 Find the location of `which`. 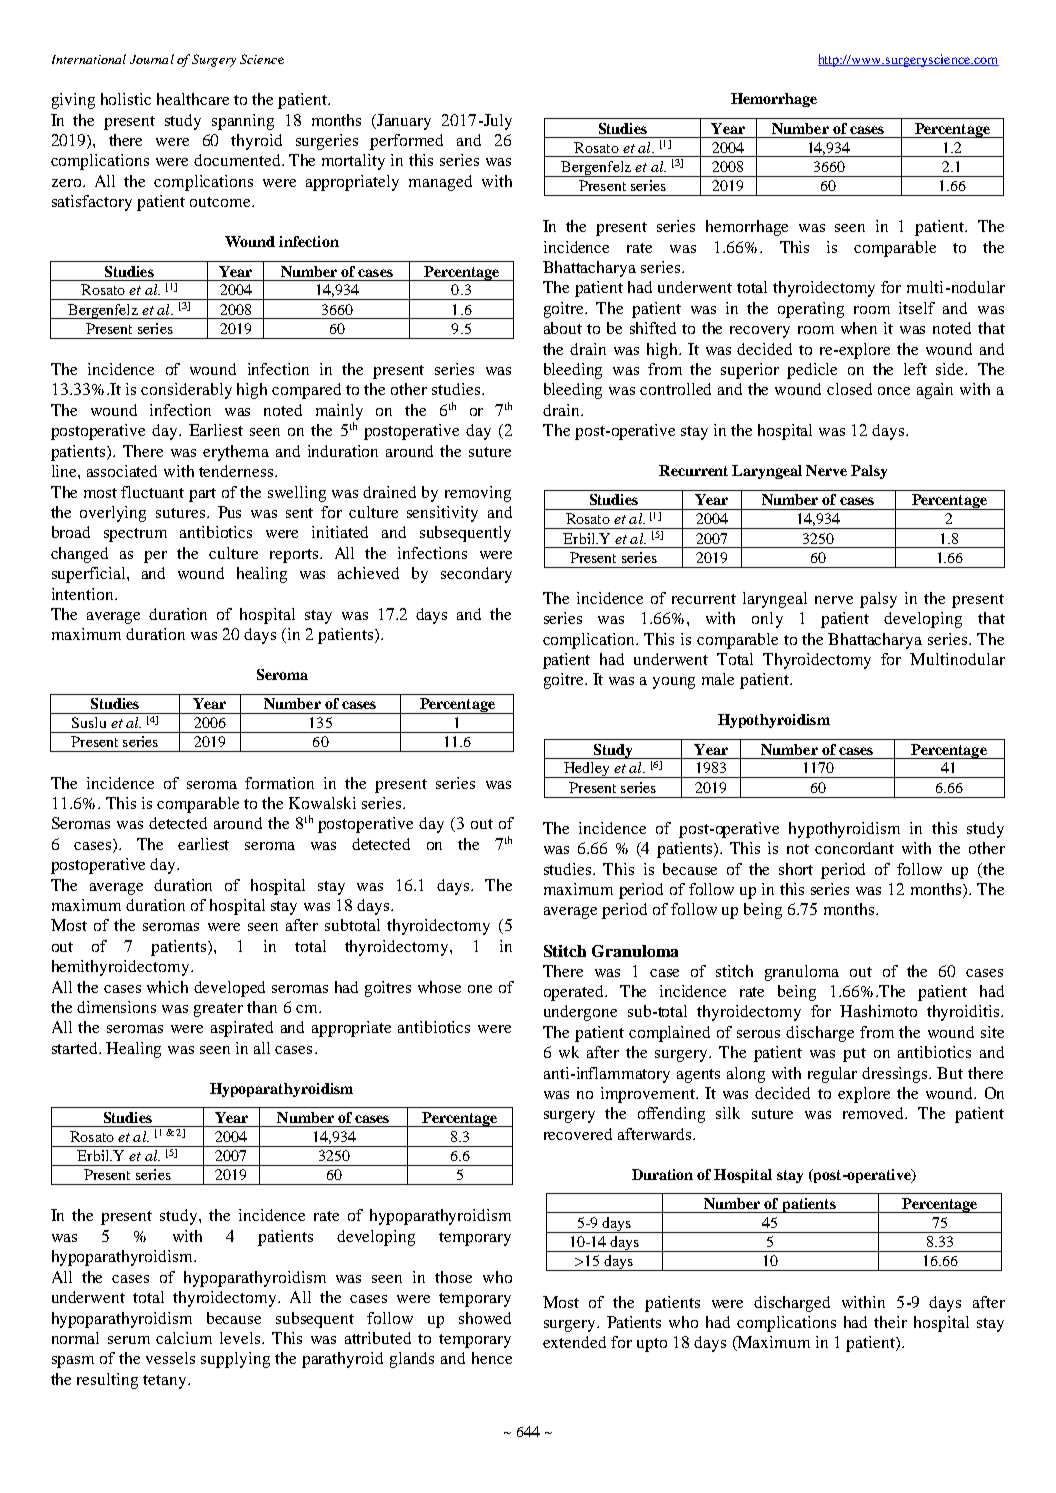

which is located at coordinates (167, 987).
